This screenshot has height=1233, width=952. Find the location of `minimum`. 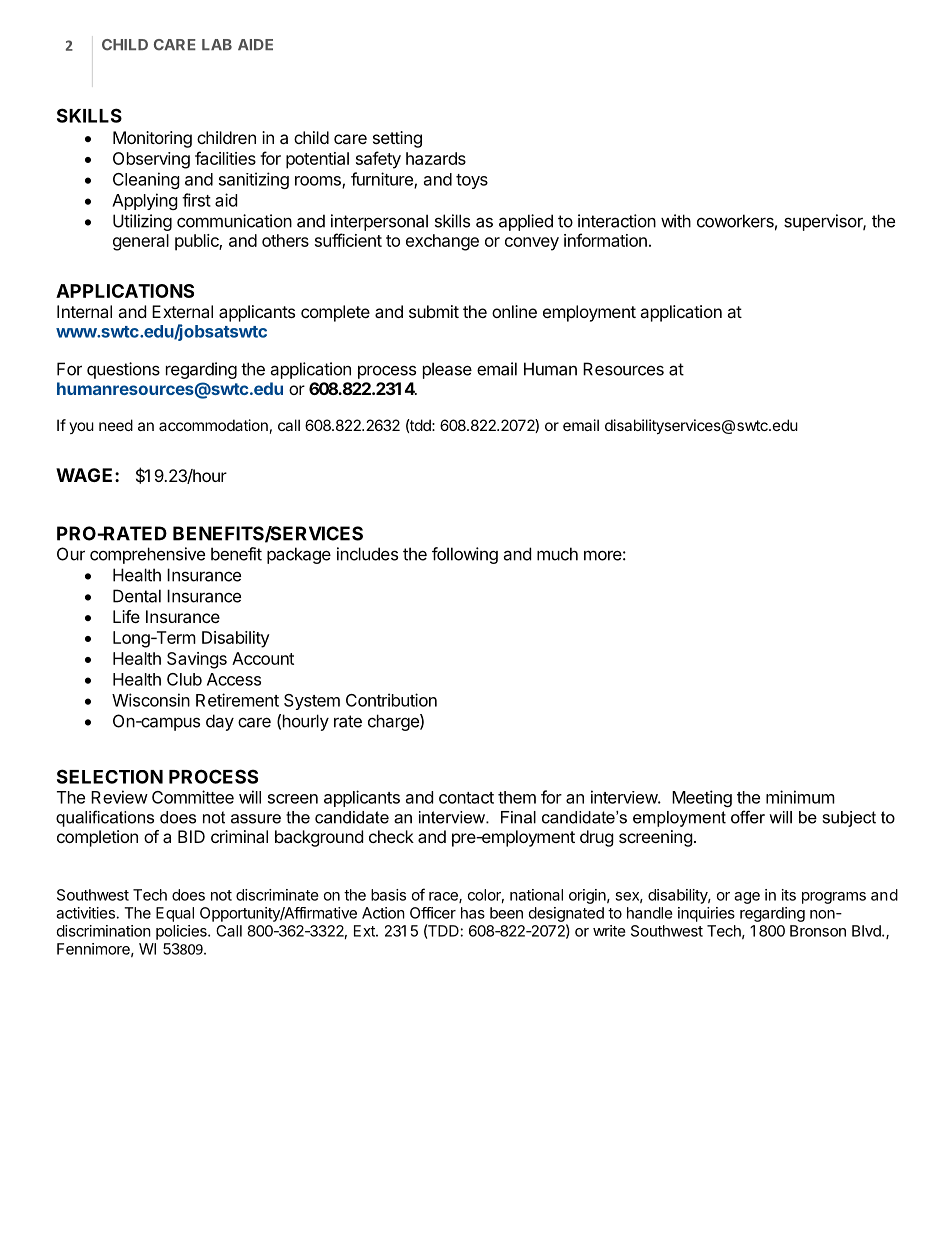

minimum is located at coordinates (800, 797).
